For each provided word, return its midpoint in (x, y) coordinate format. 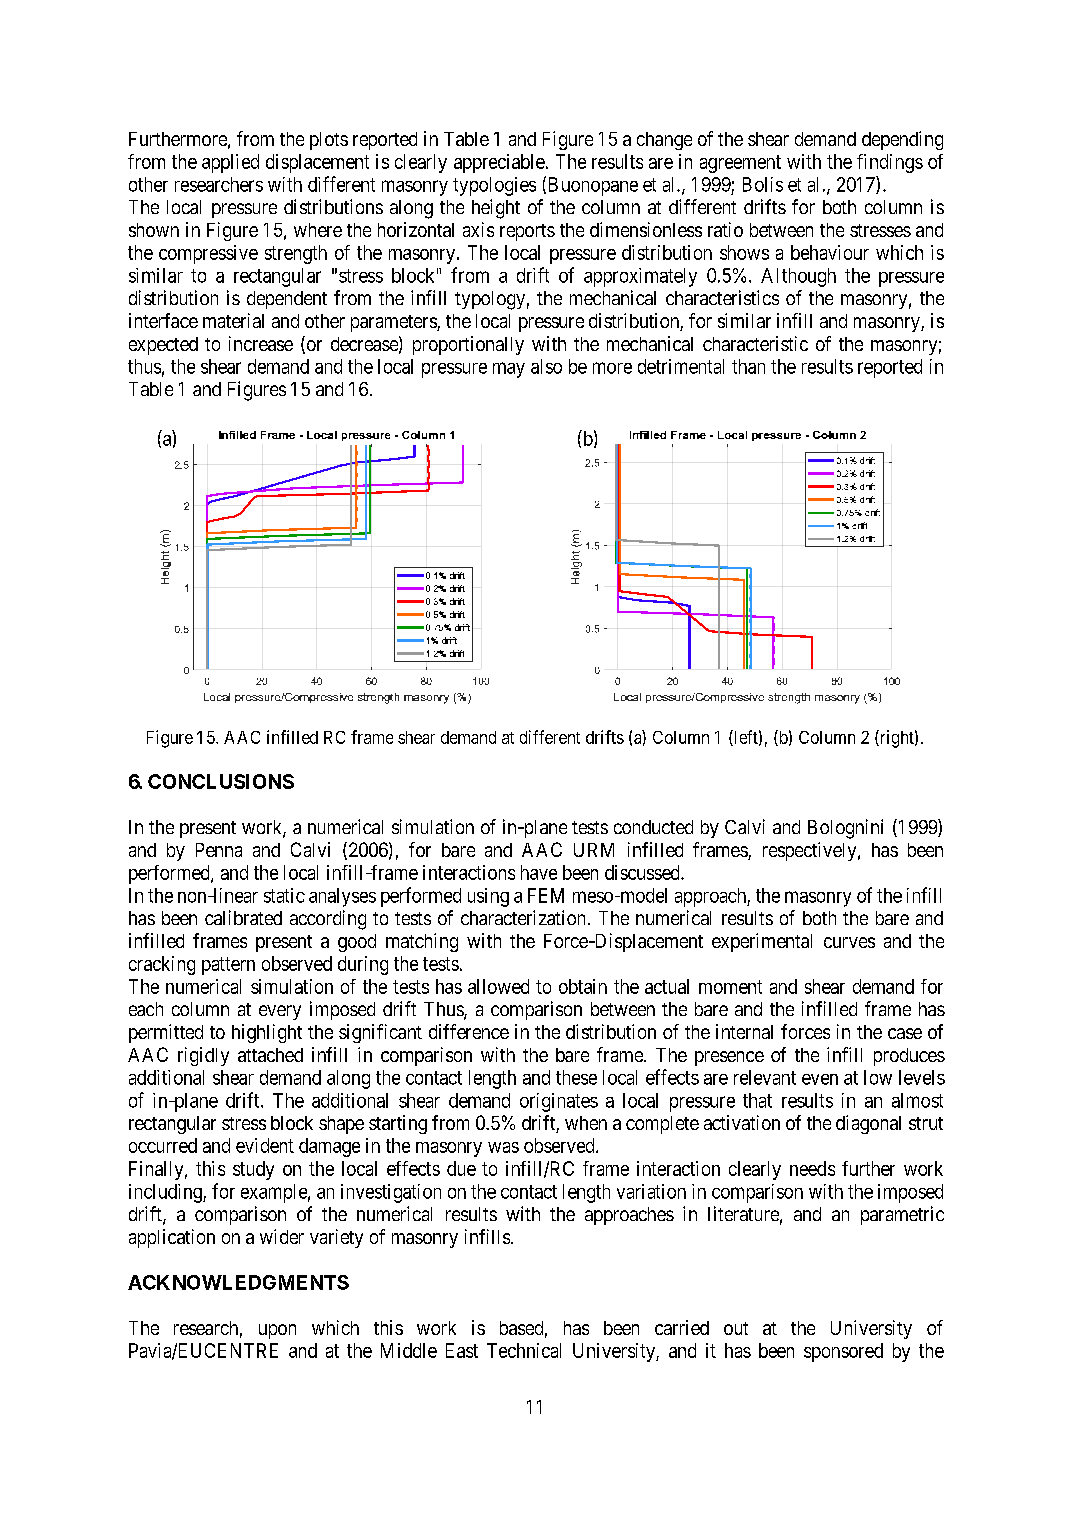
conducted (653, 827)
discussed (643, 872)
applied (230, 163)
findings (890, 163)
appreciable (499, 163)
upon (277, 1331)
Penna (219, 850)
